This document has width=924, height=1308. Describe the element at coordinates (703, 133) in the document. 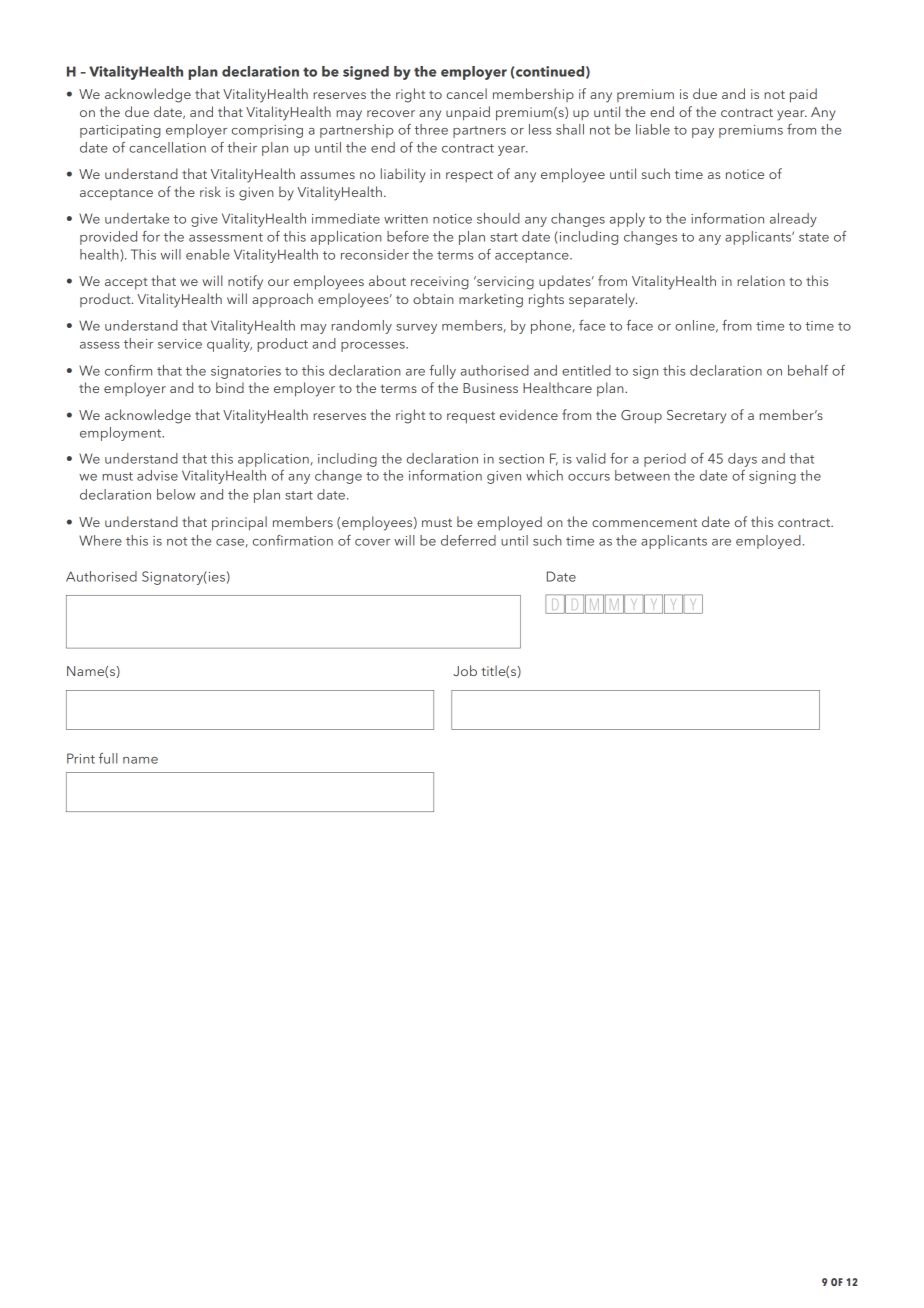

I see `pay` at that location.
